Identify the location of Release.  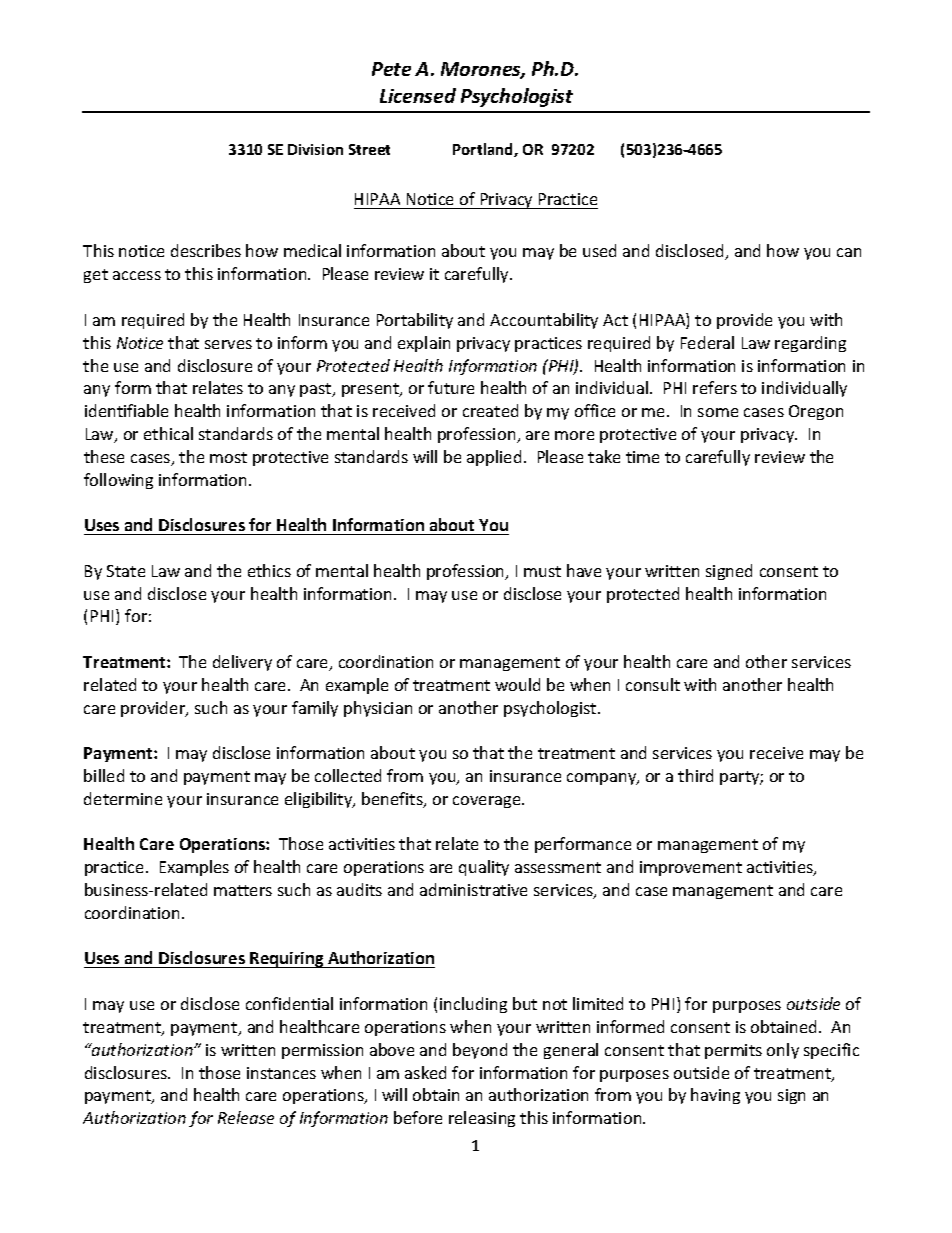
(246, 1117).
